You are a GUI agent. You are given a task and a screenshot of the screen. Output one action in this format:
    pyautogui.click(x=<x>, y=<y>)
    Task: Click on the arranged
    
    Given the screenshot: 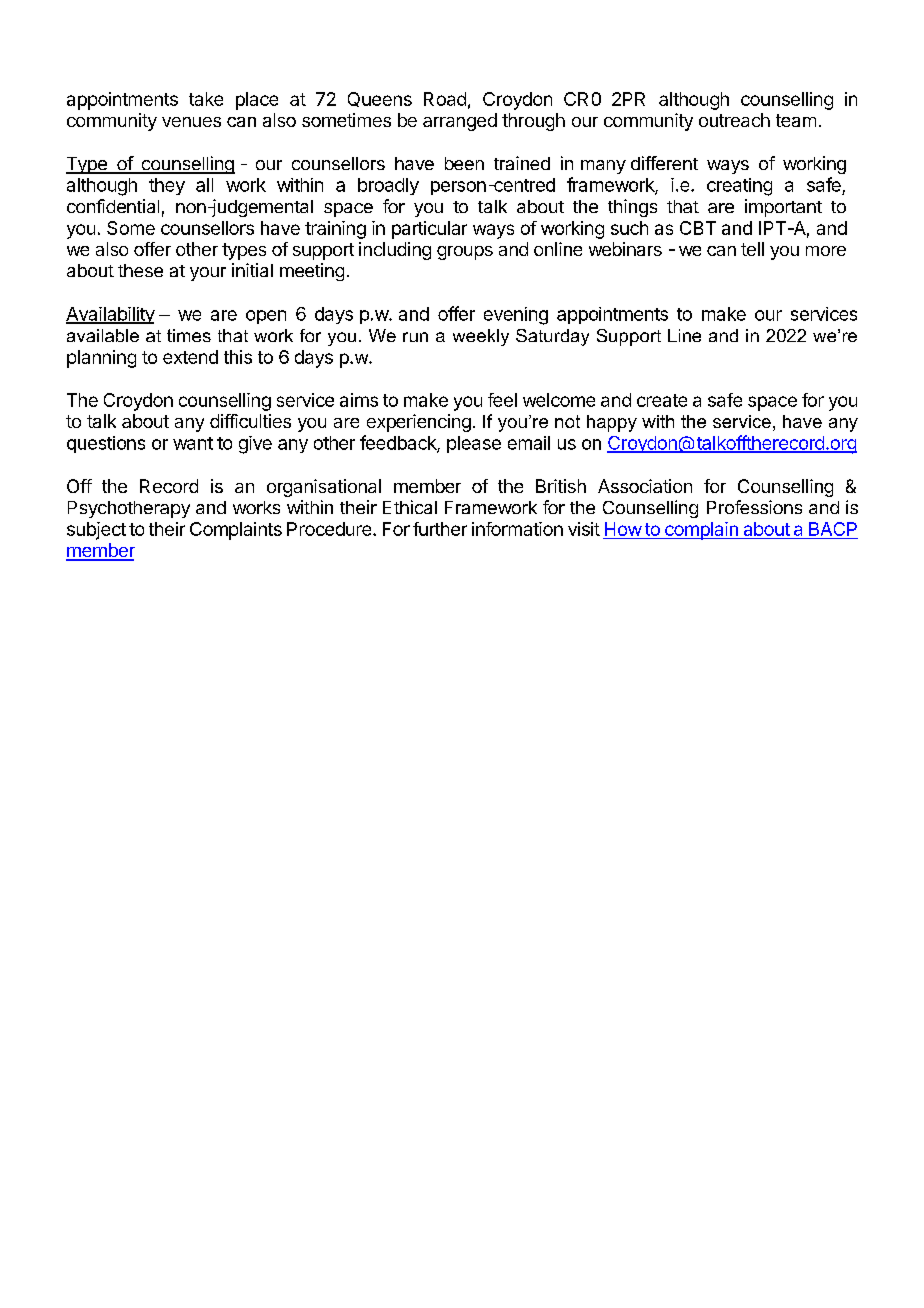 What is the action you would take?
    pyautogui.click(x=460, y=122)
